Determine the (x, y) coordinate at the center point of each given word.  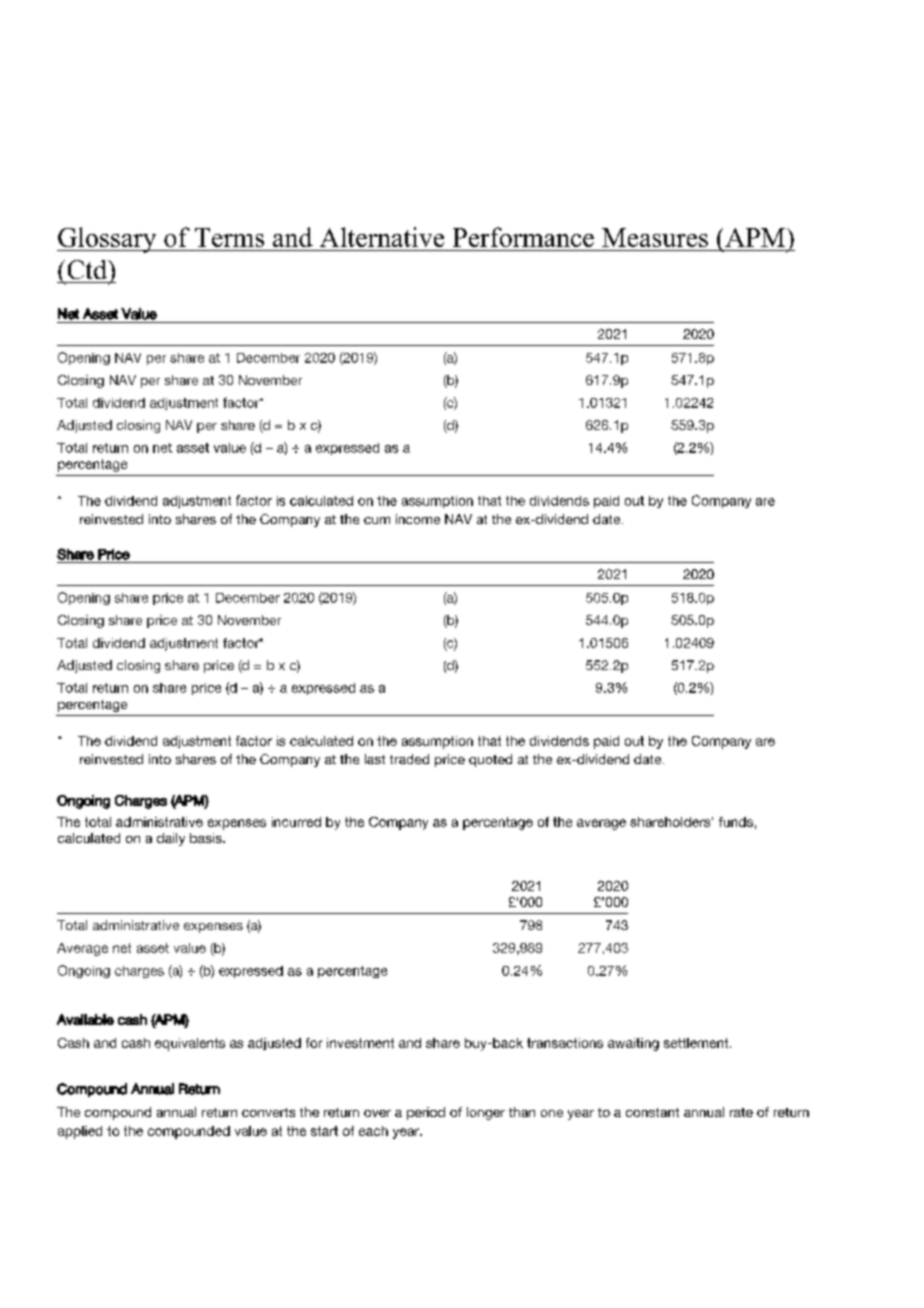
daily (171, 839)
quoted (490, 760)
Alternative (382, 237)
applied (80, 1132)
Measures (655, 237)
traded (409, 759)
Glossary (108, 240)
